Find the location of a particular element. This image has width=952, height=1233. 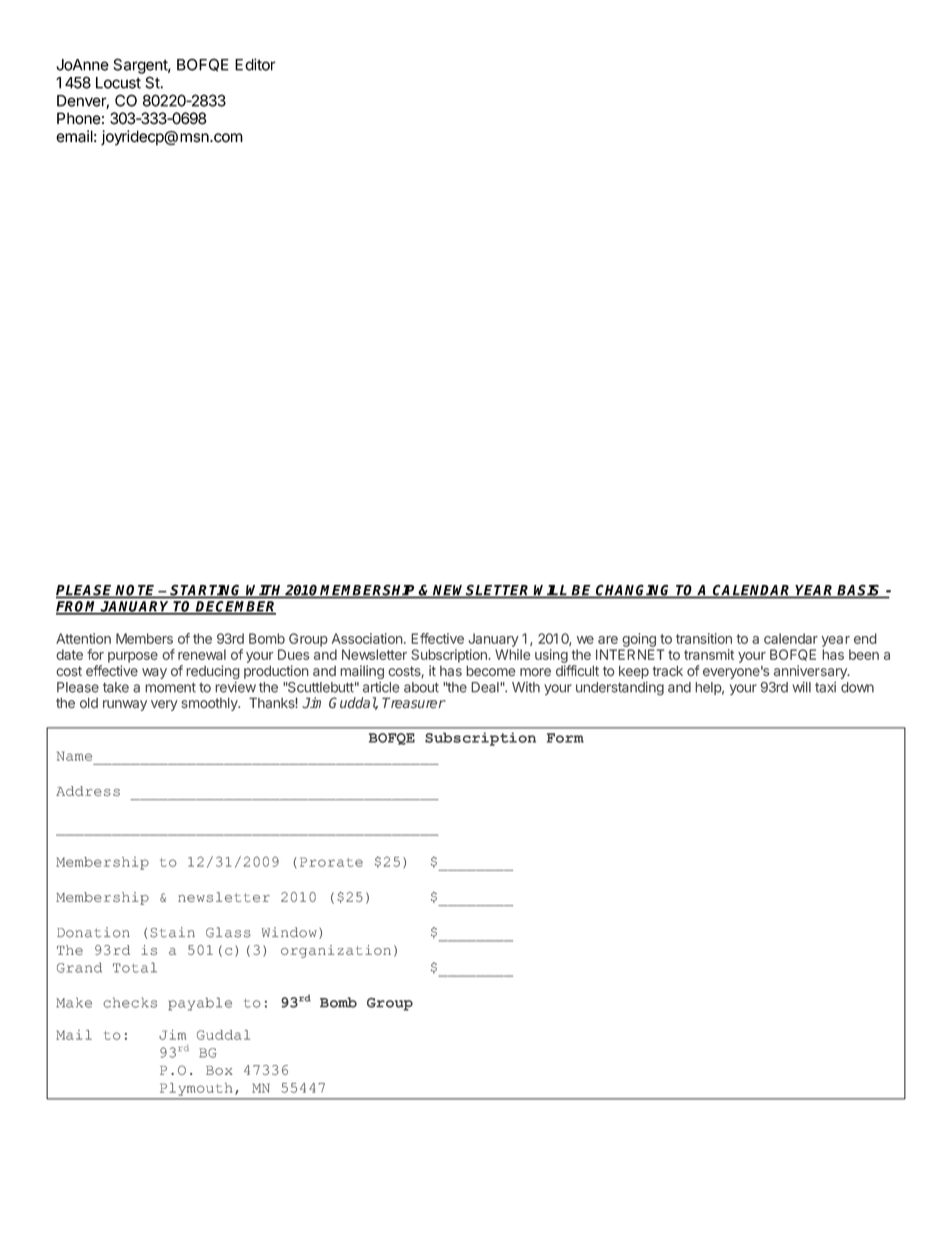

BASIS is located at coordinates (859, 591).
